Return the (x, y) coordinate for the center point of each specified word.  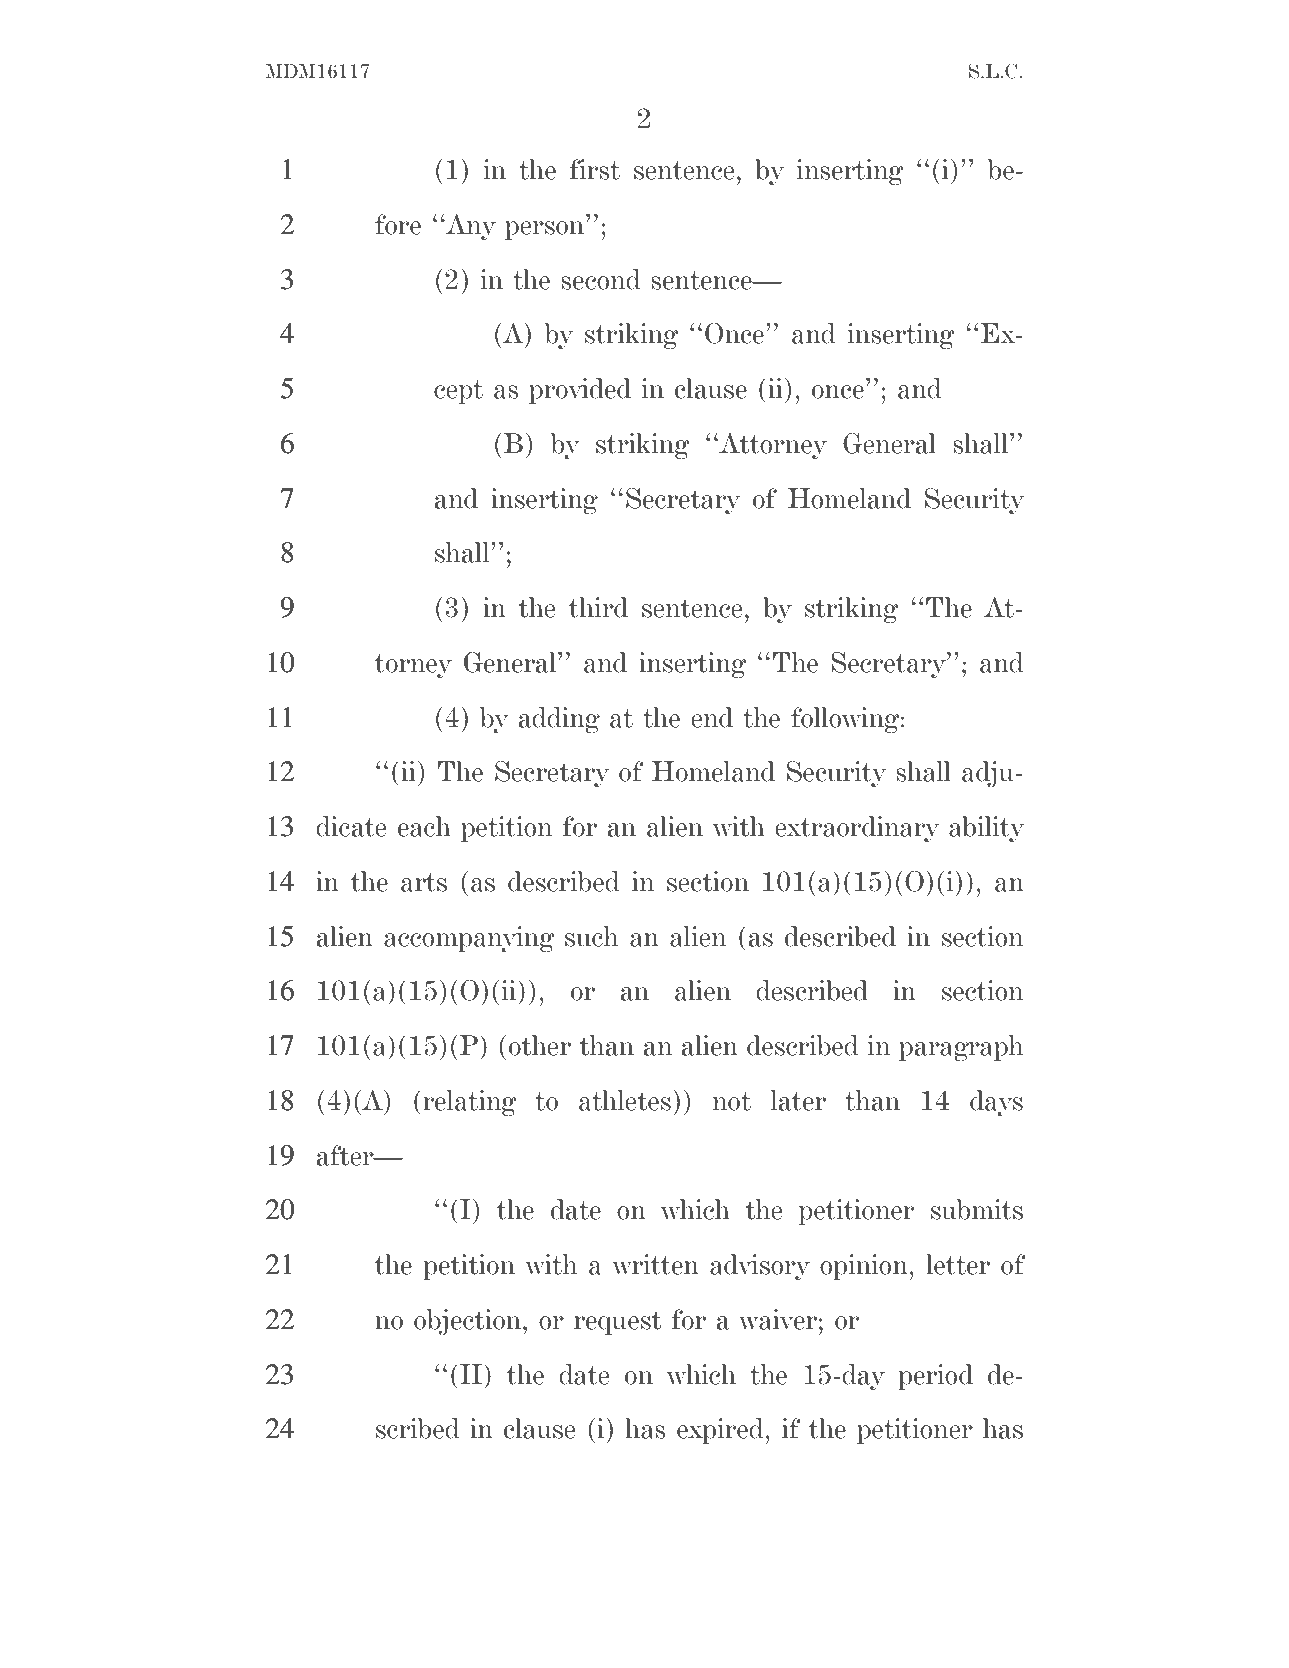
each (424, 826)
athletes (625, 1100)
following (846, 720)
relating (470, 1103)
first (595, 169)
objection (469, 1322)
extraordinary (857, 829)
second (601, 279)
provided (580, 391)
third (598, 607)
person (546, 230)
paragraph (961, 1048)
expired (721, 1431)
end (712, 717)
